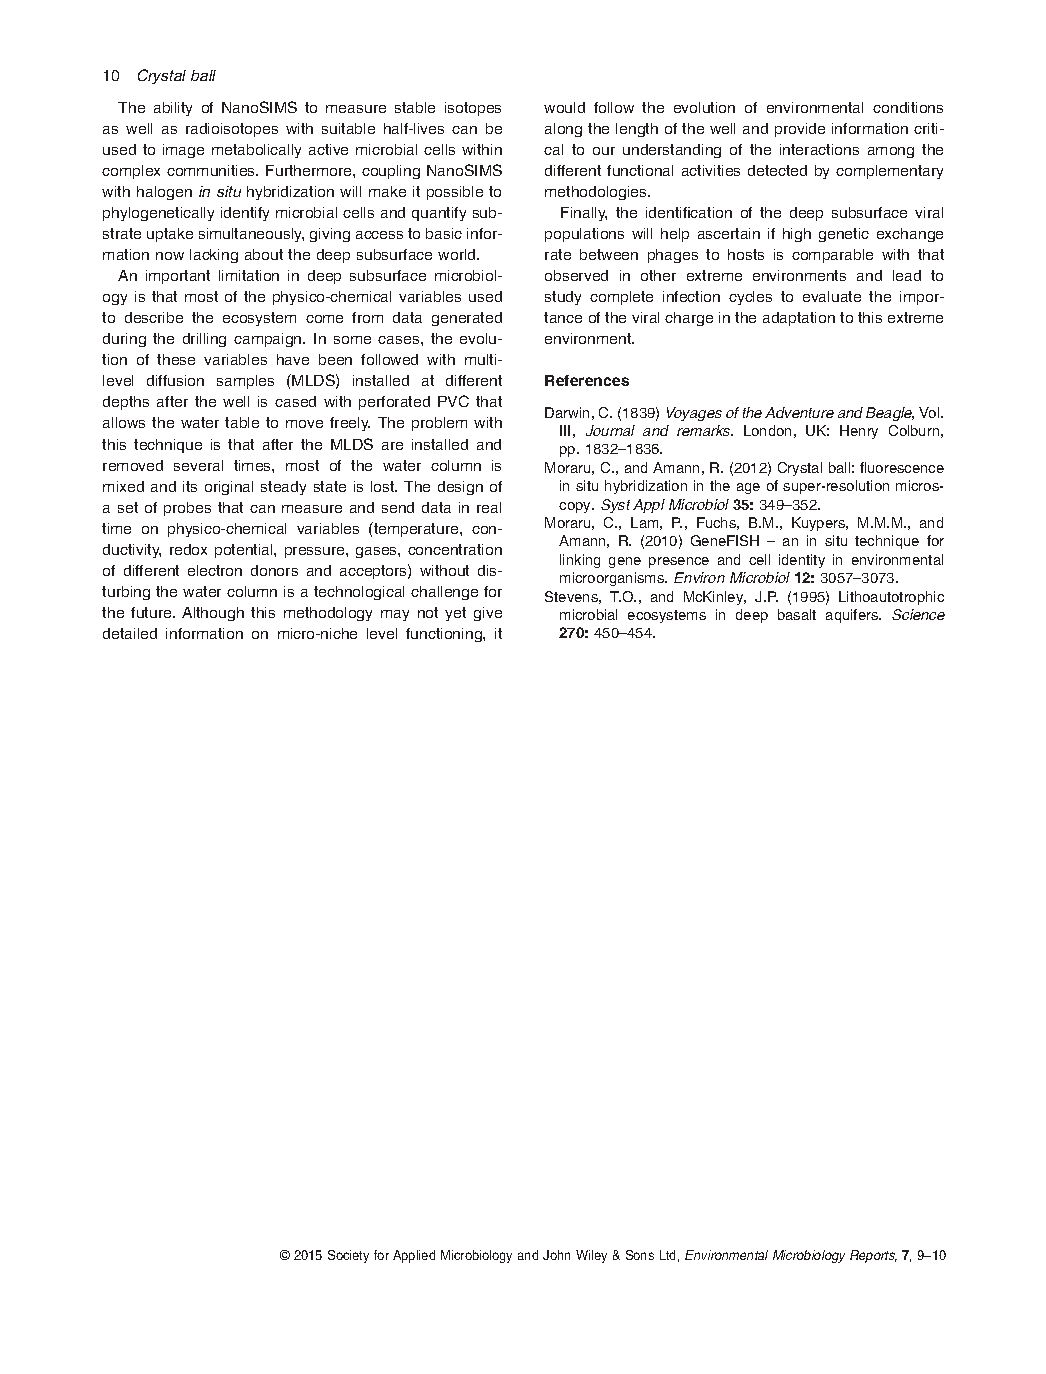 This page has width=1046, height=1374. Describe the element at coordinates (183, 151) in the page. I see `image` at that location.
